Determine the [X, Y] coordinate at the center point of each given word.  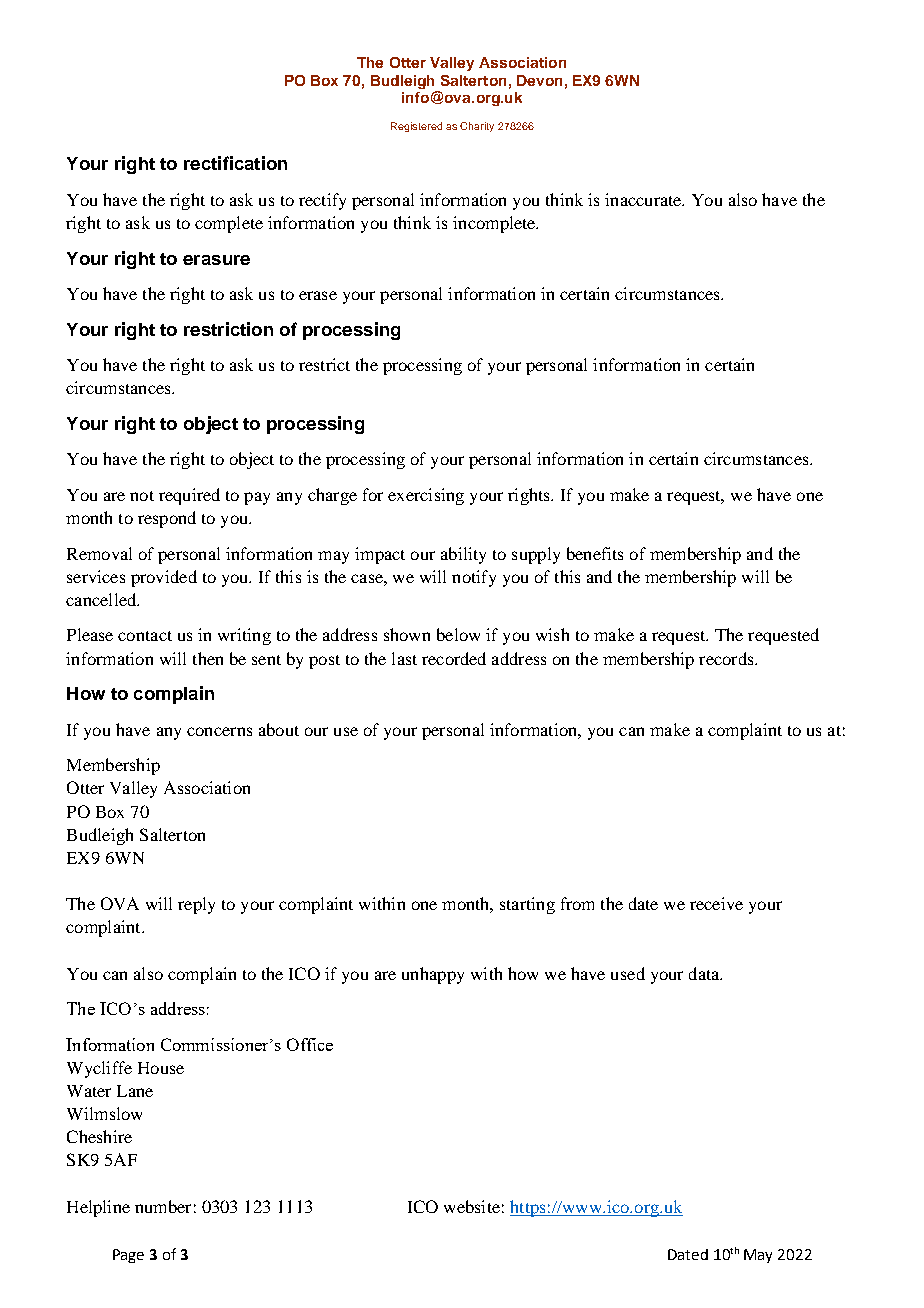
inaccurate [644, 199]
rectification [235, 163]
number [163, 1206]
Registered [416, 127]
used [628, 973]
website [472, 1206]
